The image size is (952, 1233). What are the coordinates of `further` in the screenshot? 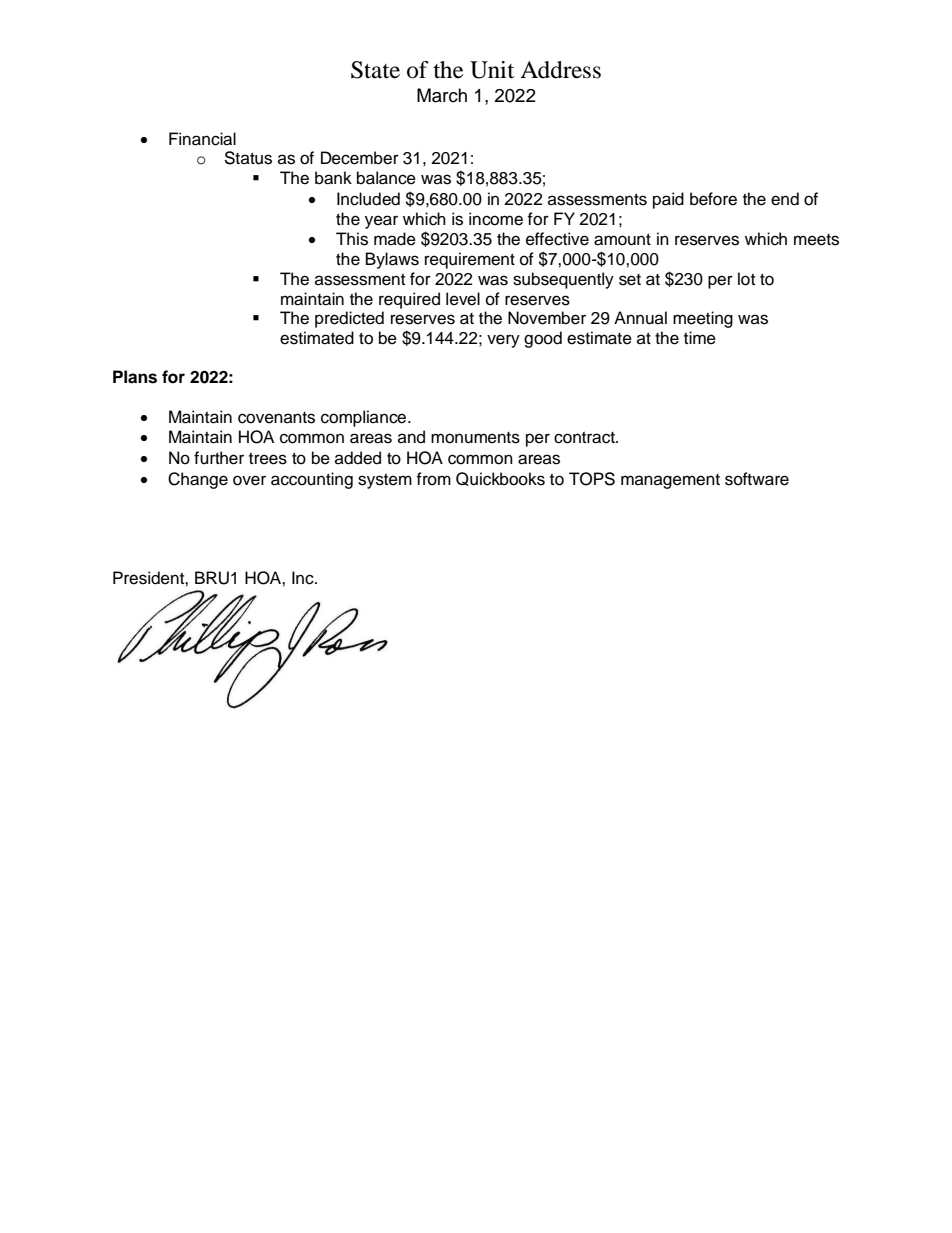 It's located at (219, 458).
